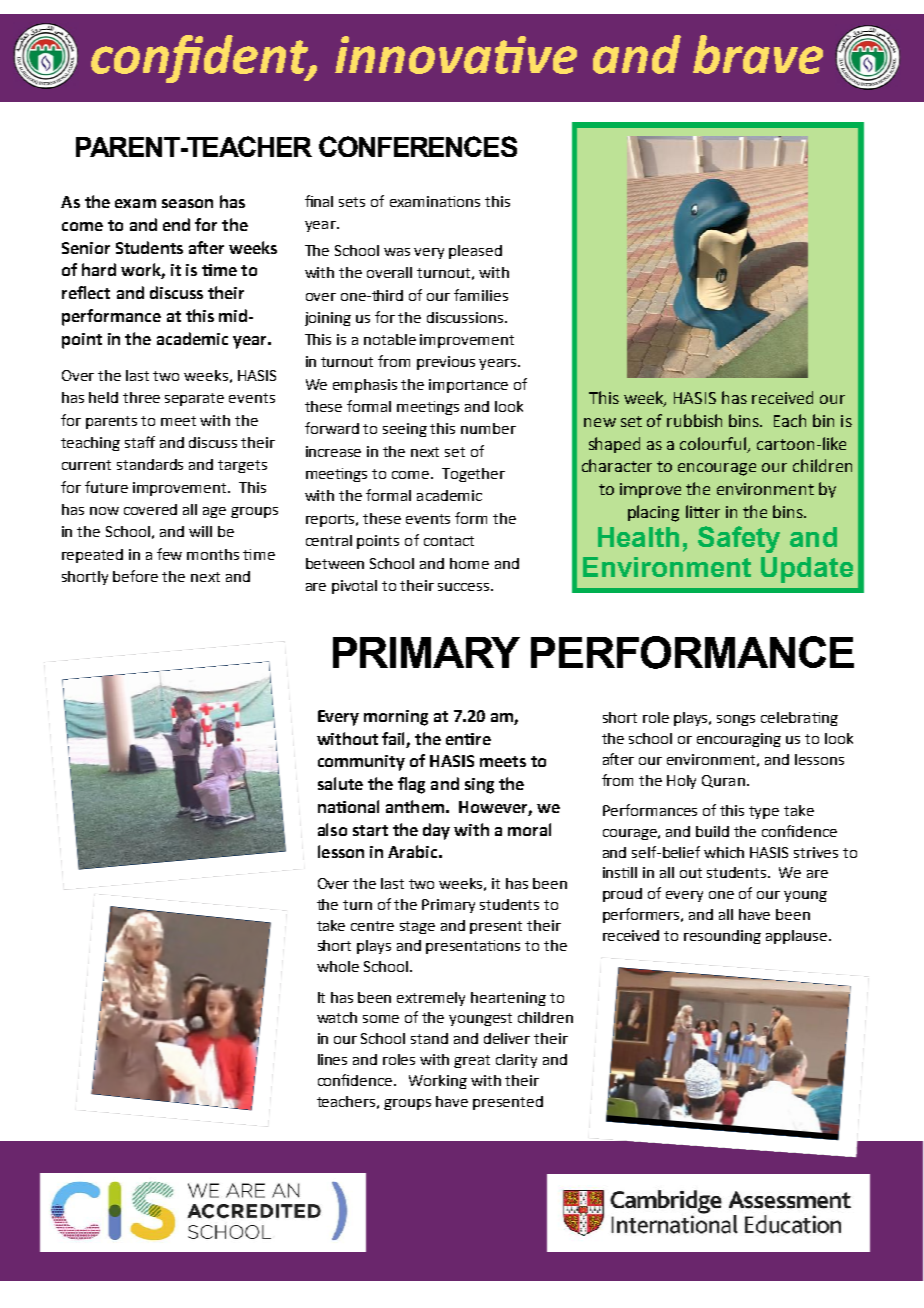 The height and width of the screenshot is (1308, 924). I want to click on brave, so click(758, 54).
